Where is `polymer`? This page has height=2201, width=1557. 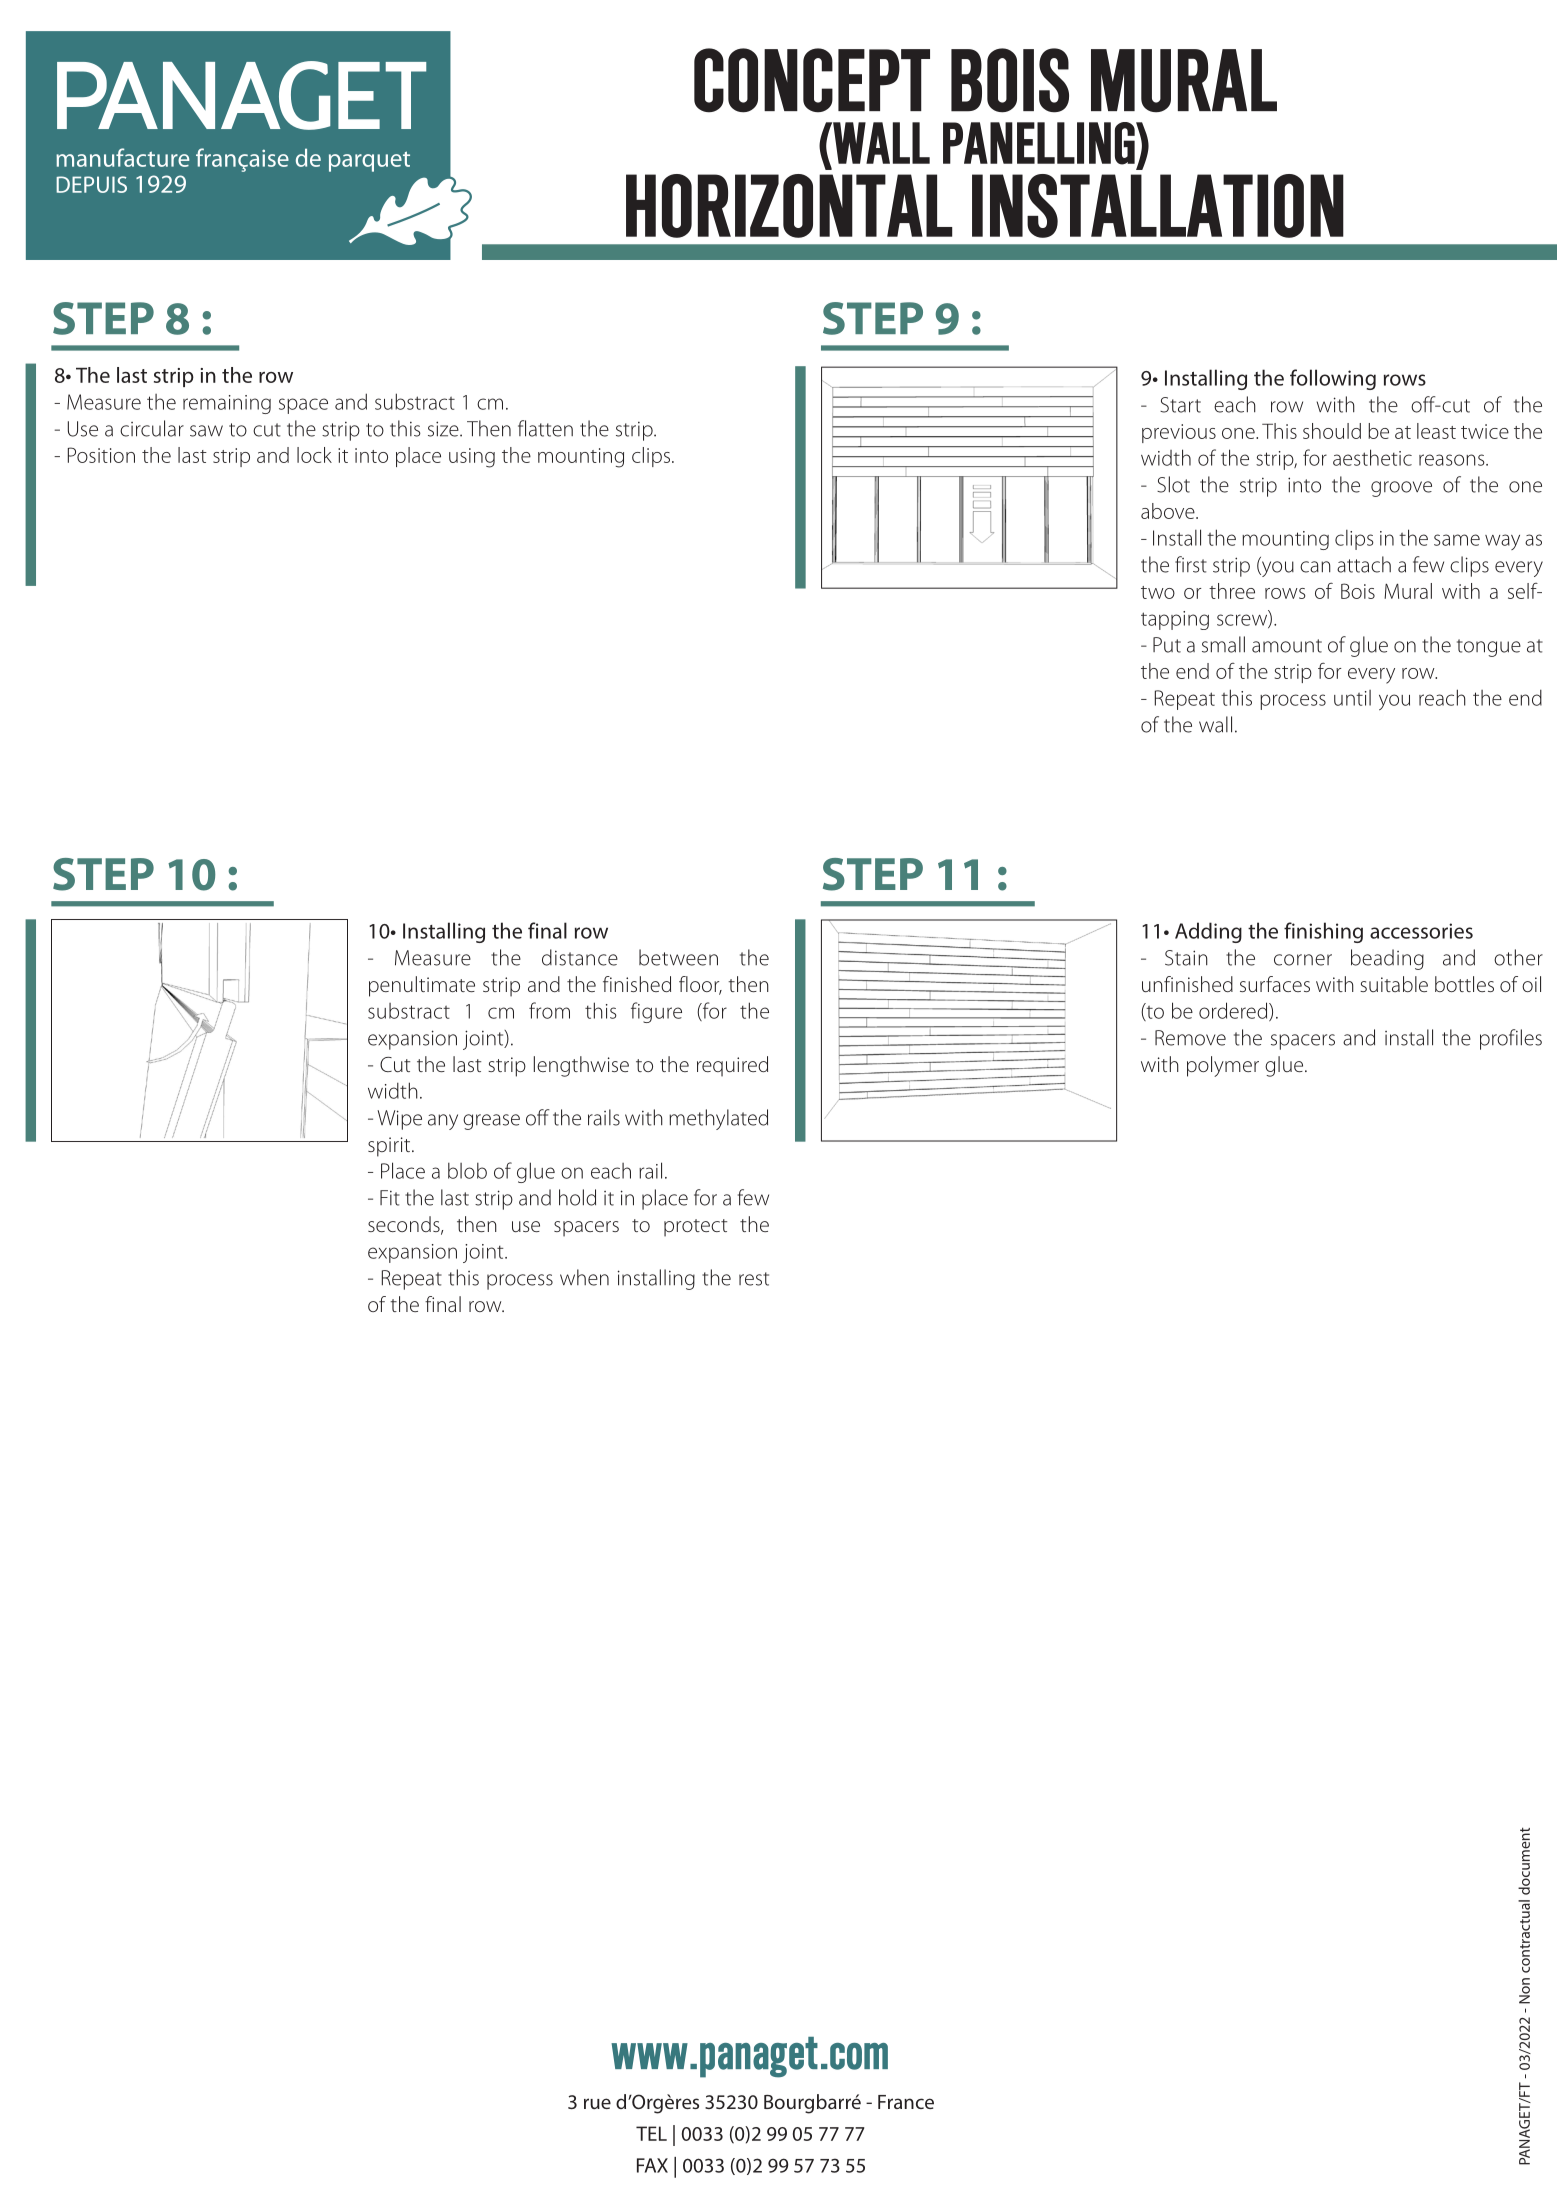
polymer is located at coordinates (1223, 1066).
